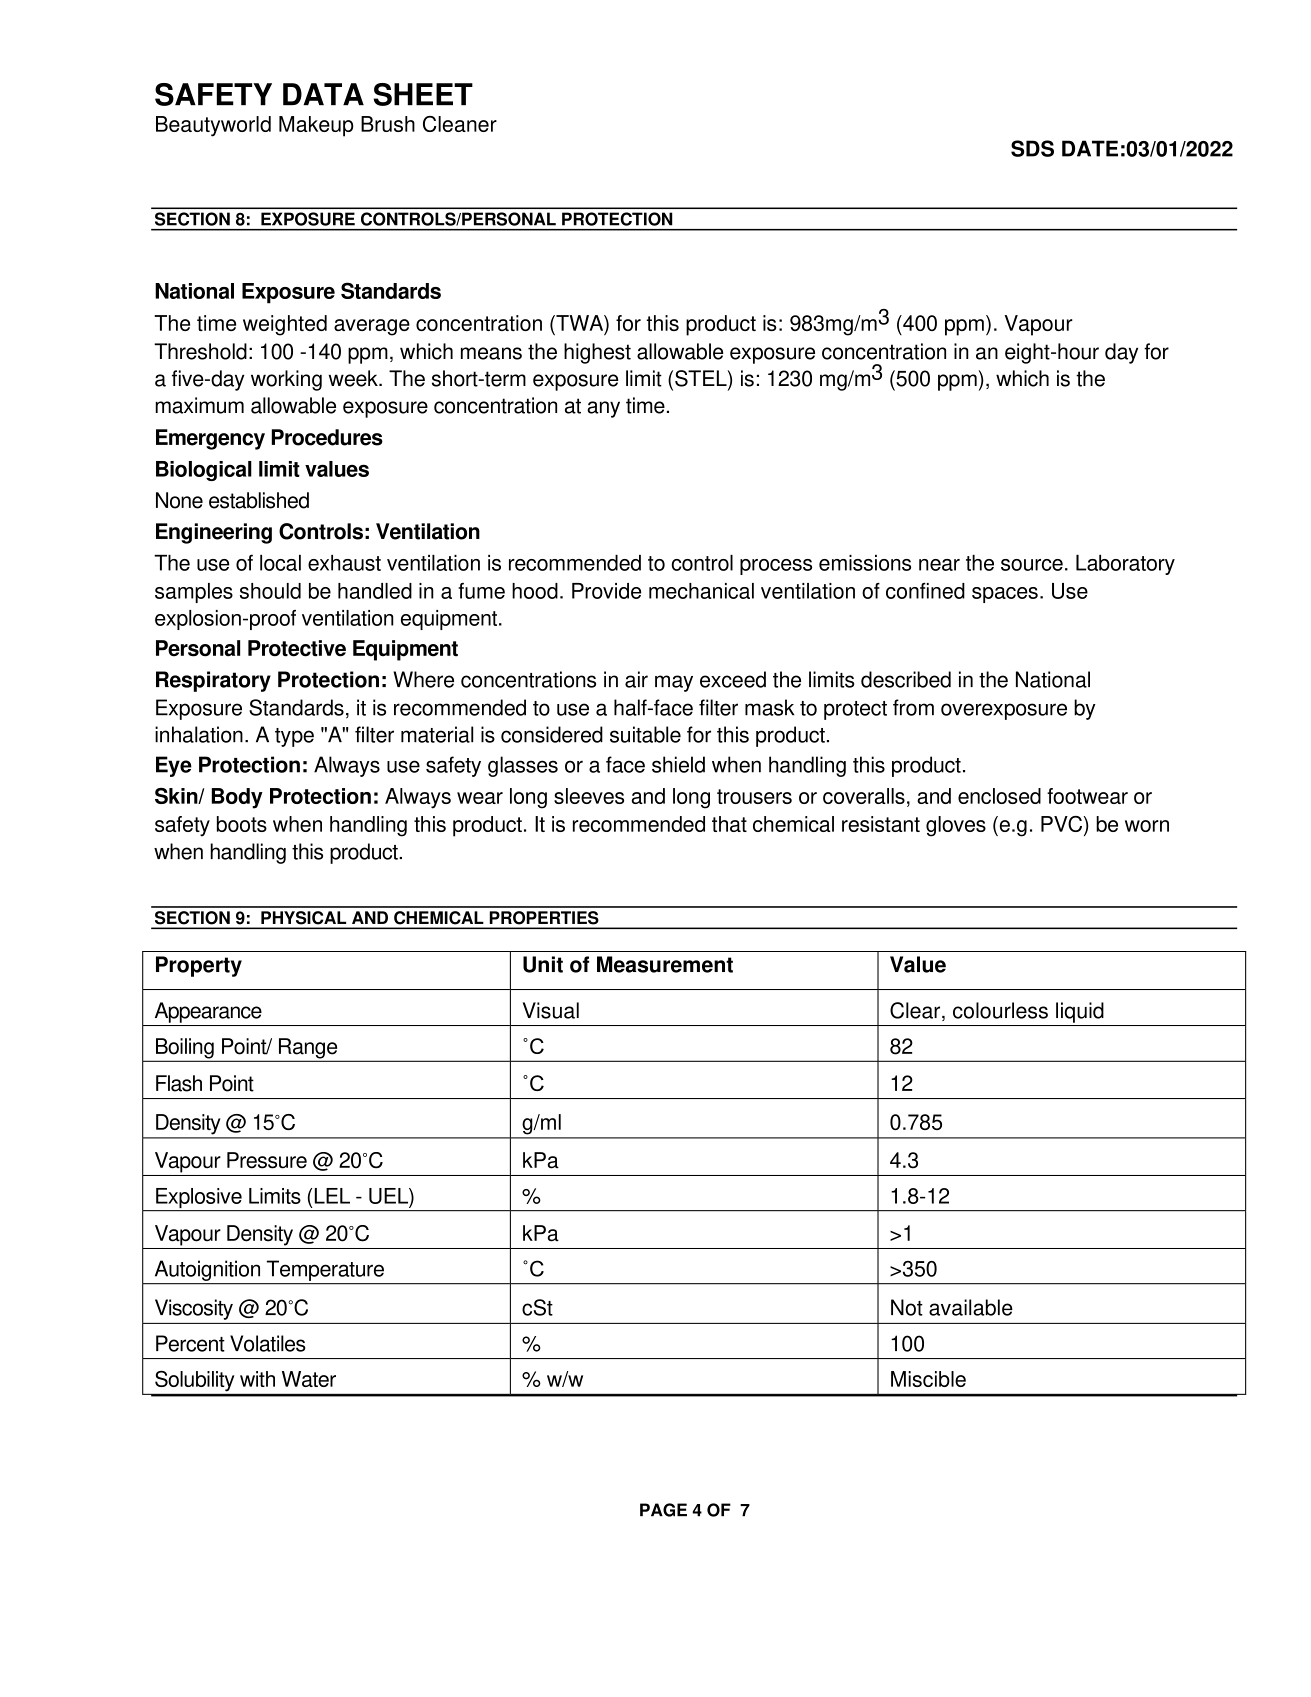  Describe the element at coordinates (663, 1510) in the page. I see `PAGE` at that location.
